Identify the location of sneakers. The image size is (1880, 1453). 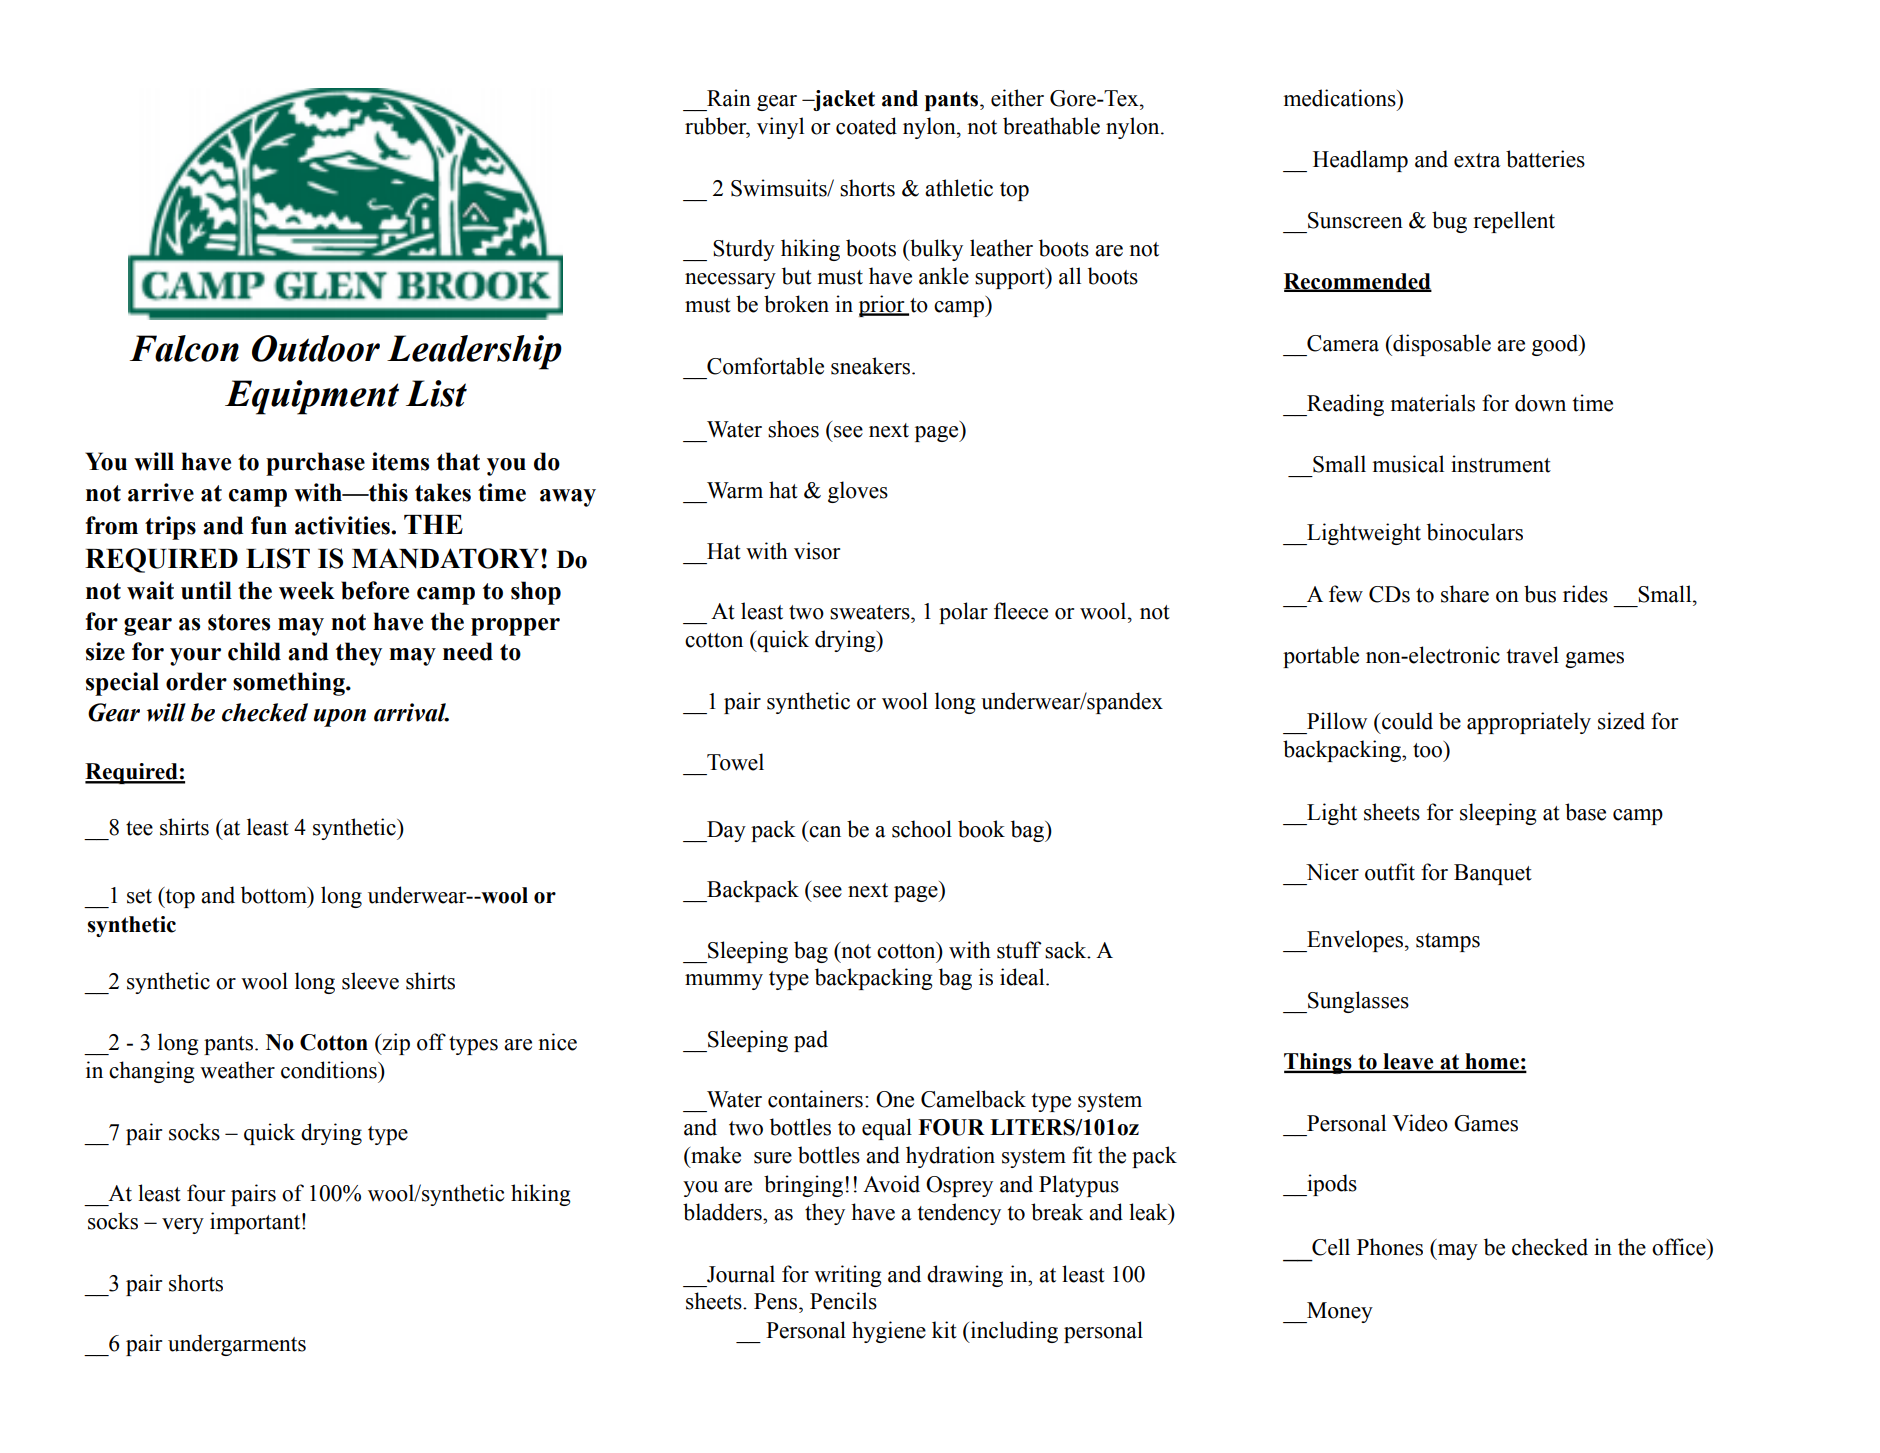
(872, 366).
